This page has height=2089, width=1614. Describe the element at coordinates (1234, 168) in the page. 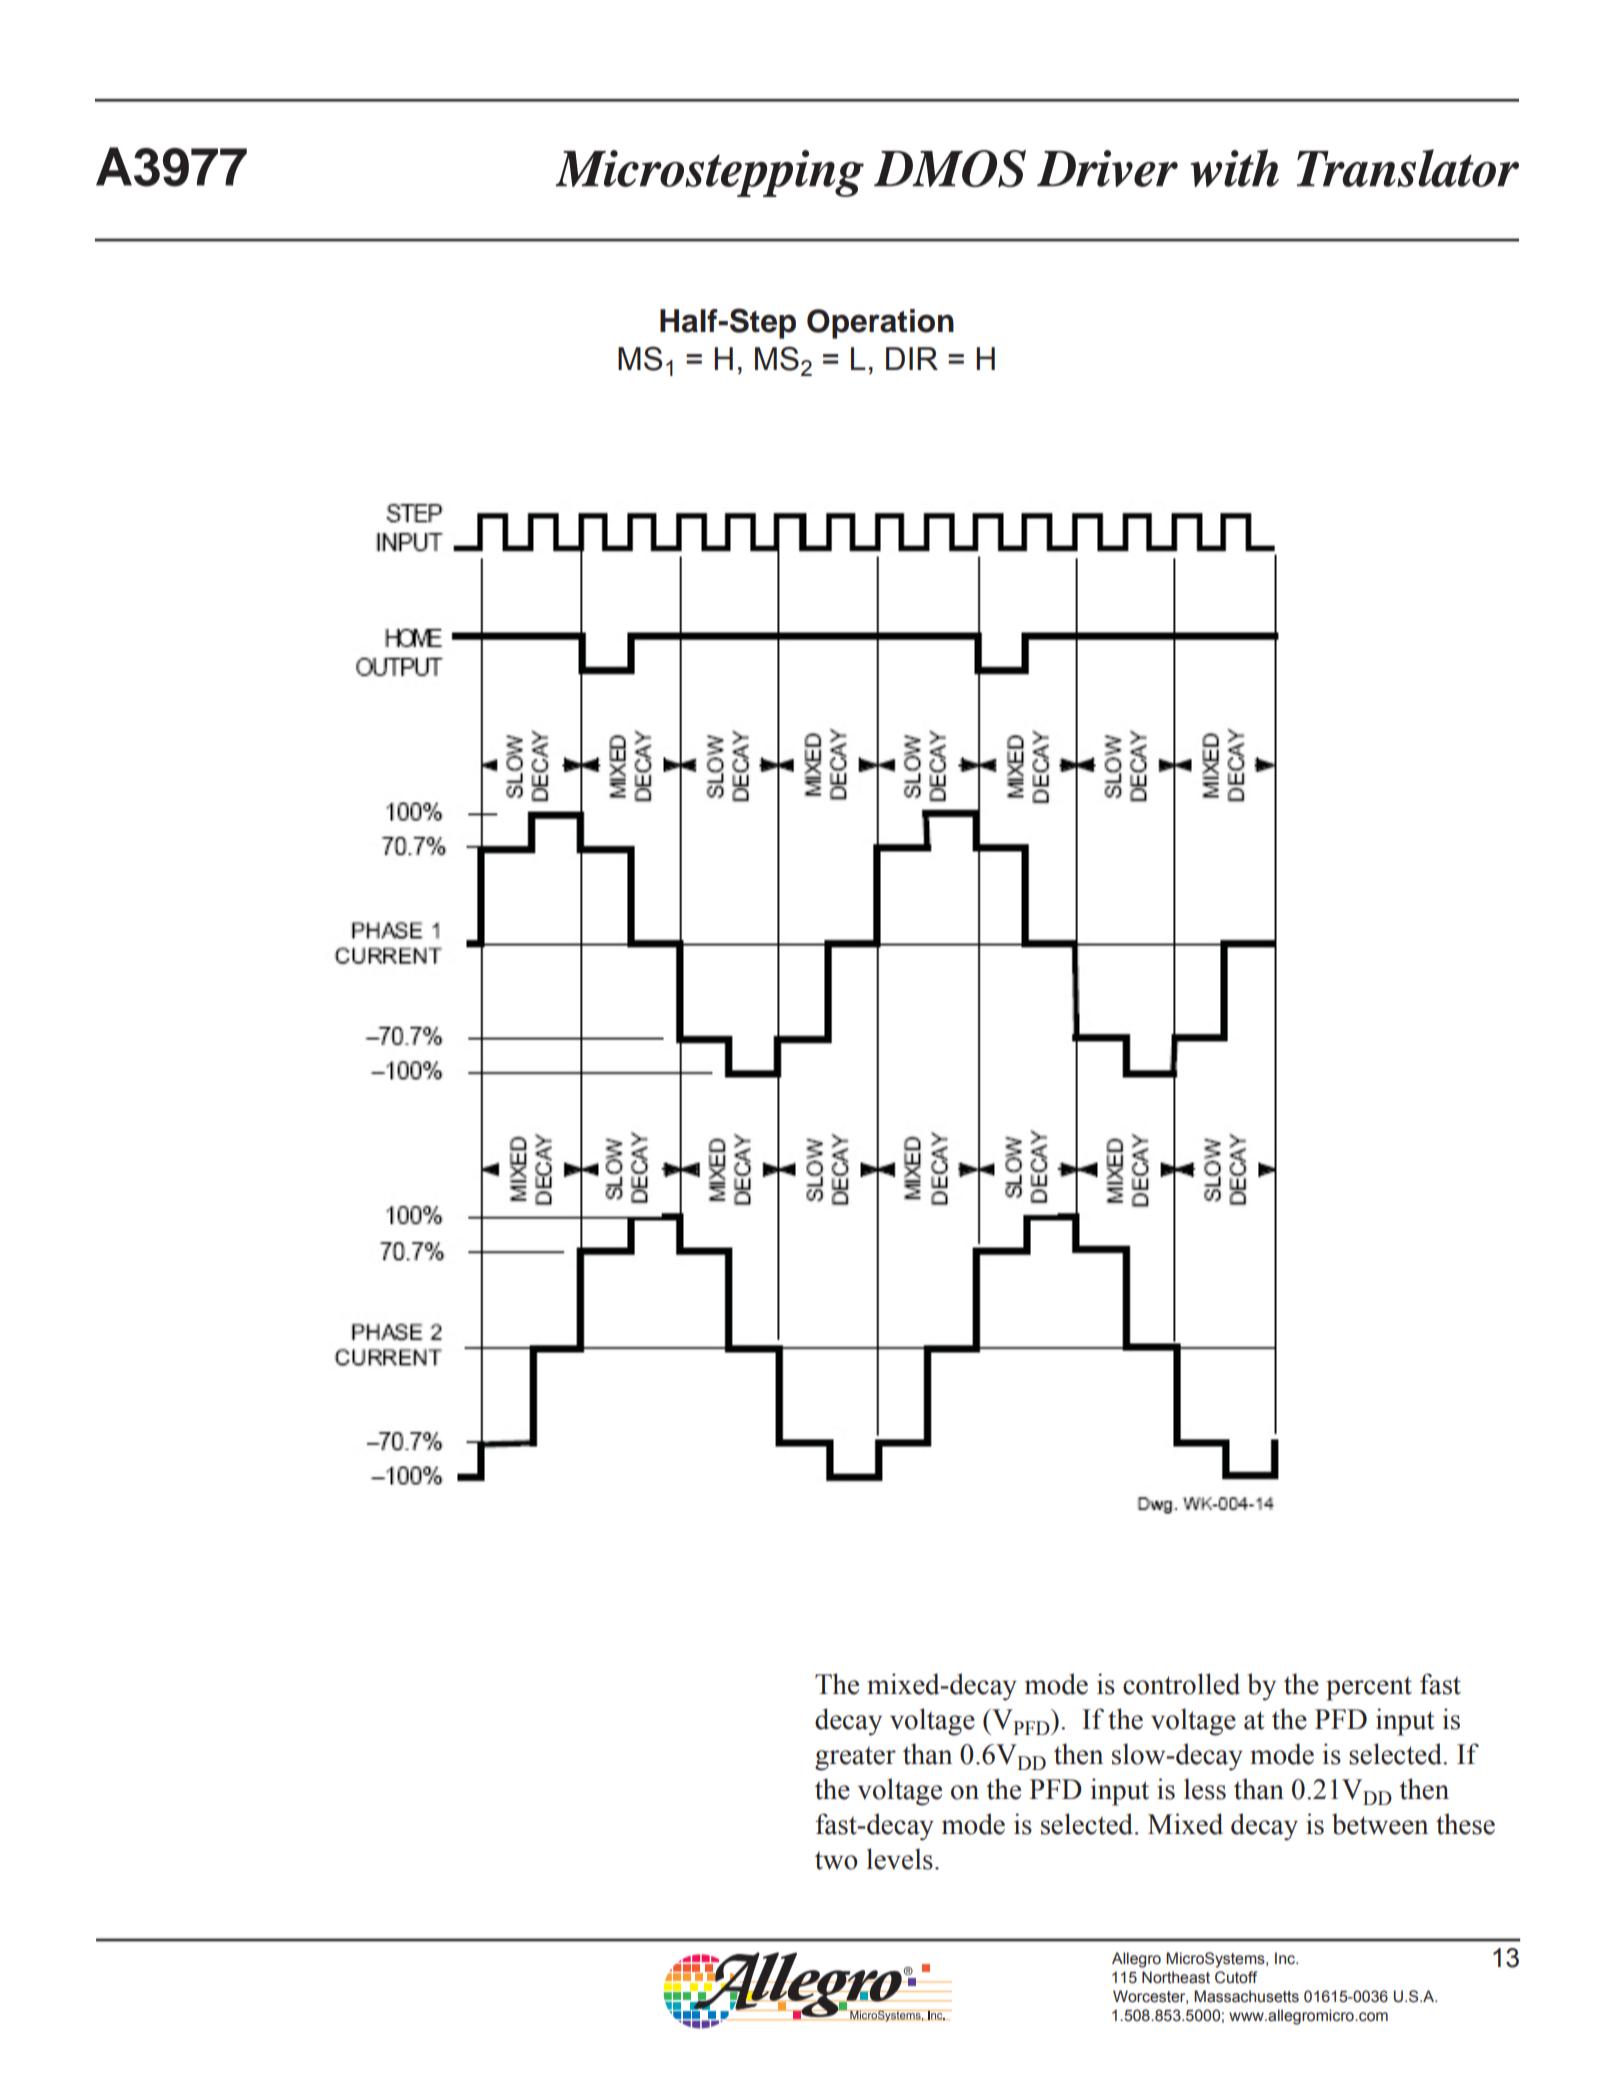

I see `with` at that location.
